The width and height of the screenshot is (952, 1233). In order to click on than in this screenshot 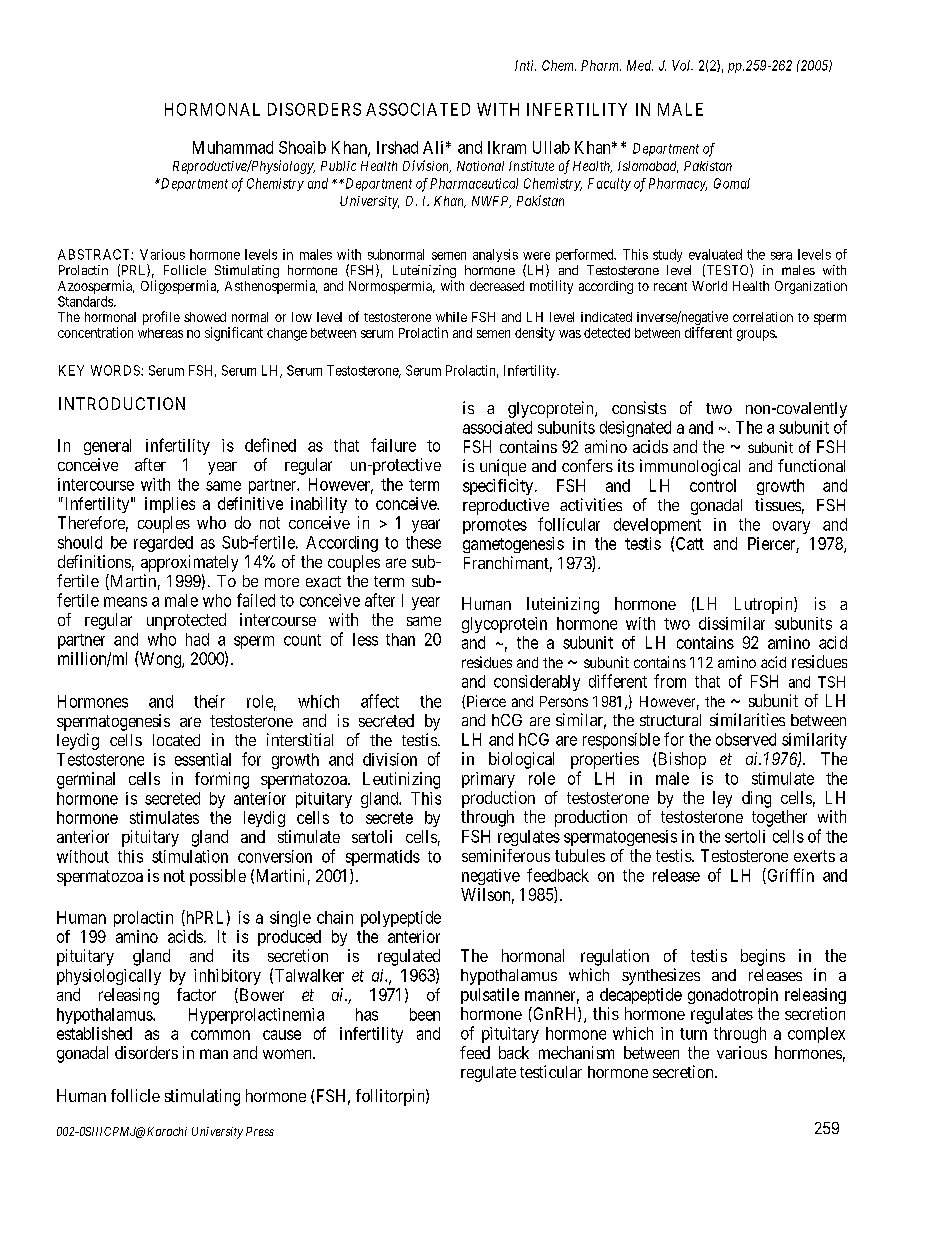, I will do `click(400, 639)`.
